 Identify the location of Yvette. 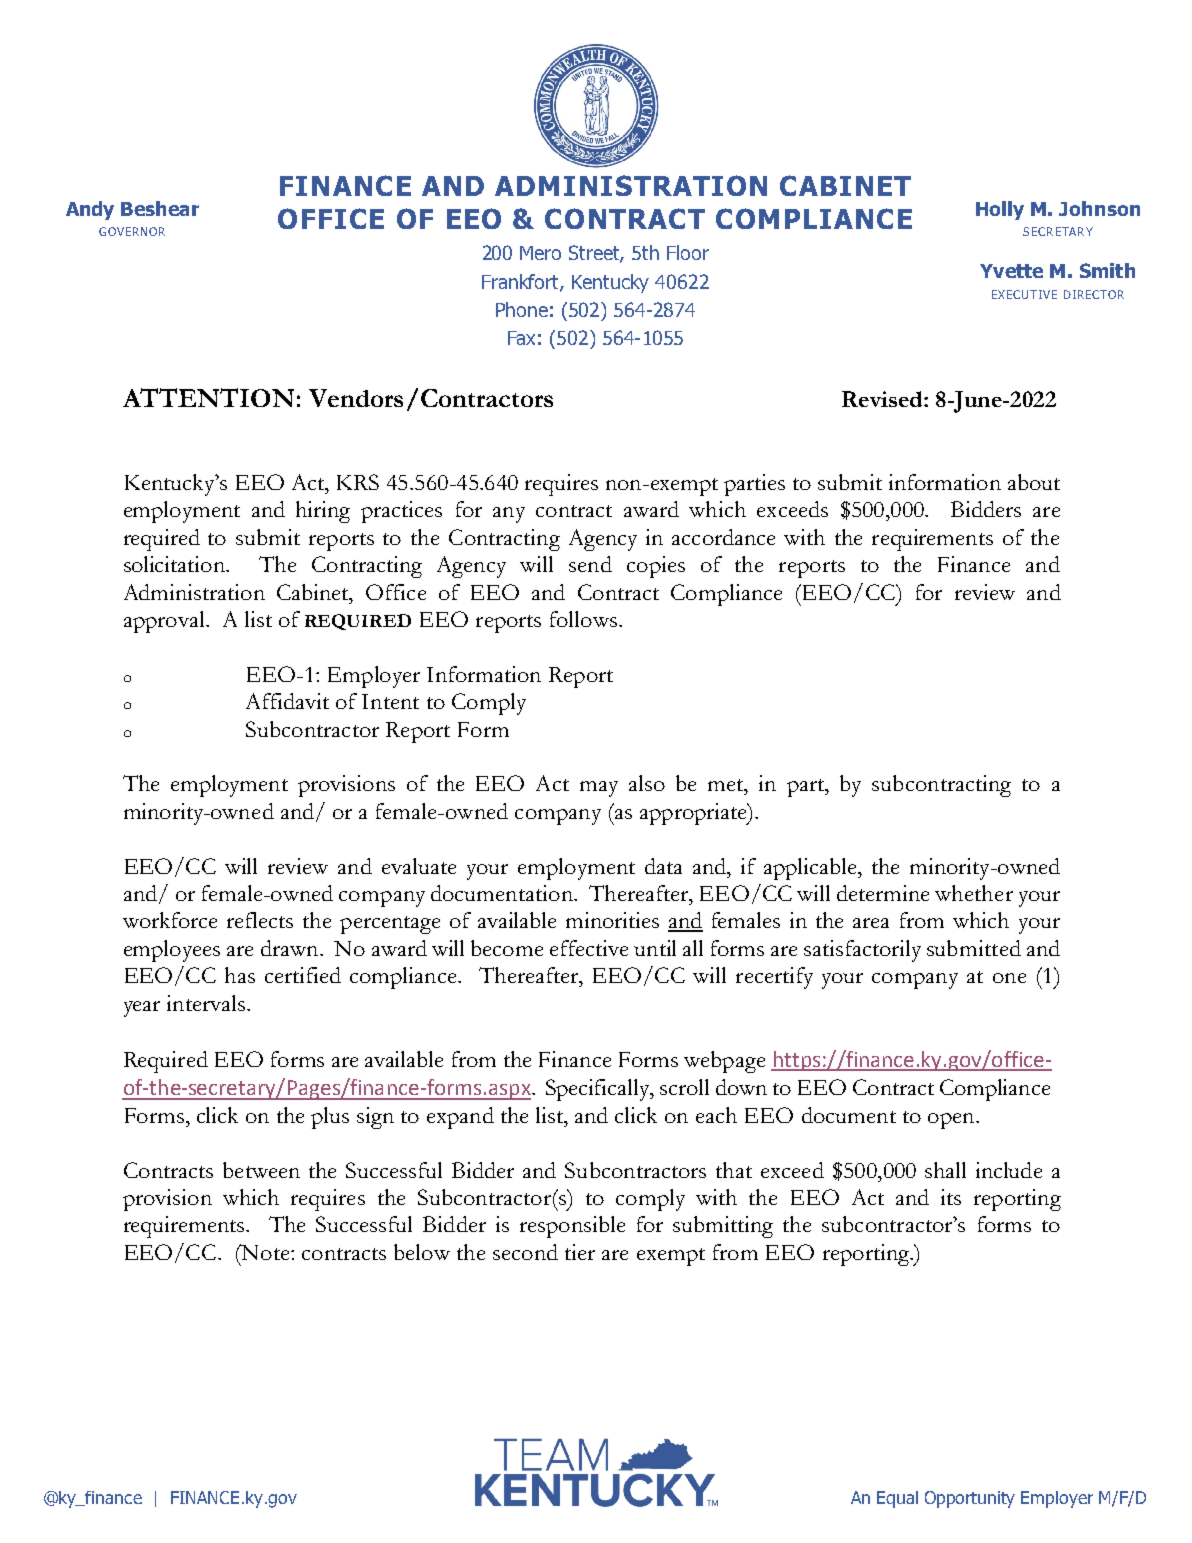
(1011, 271).
